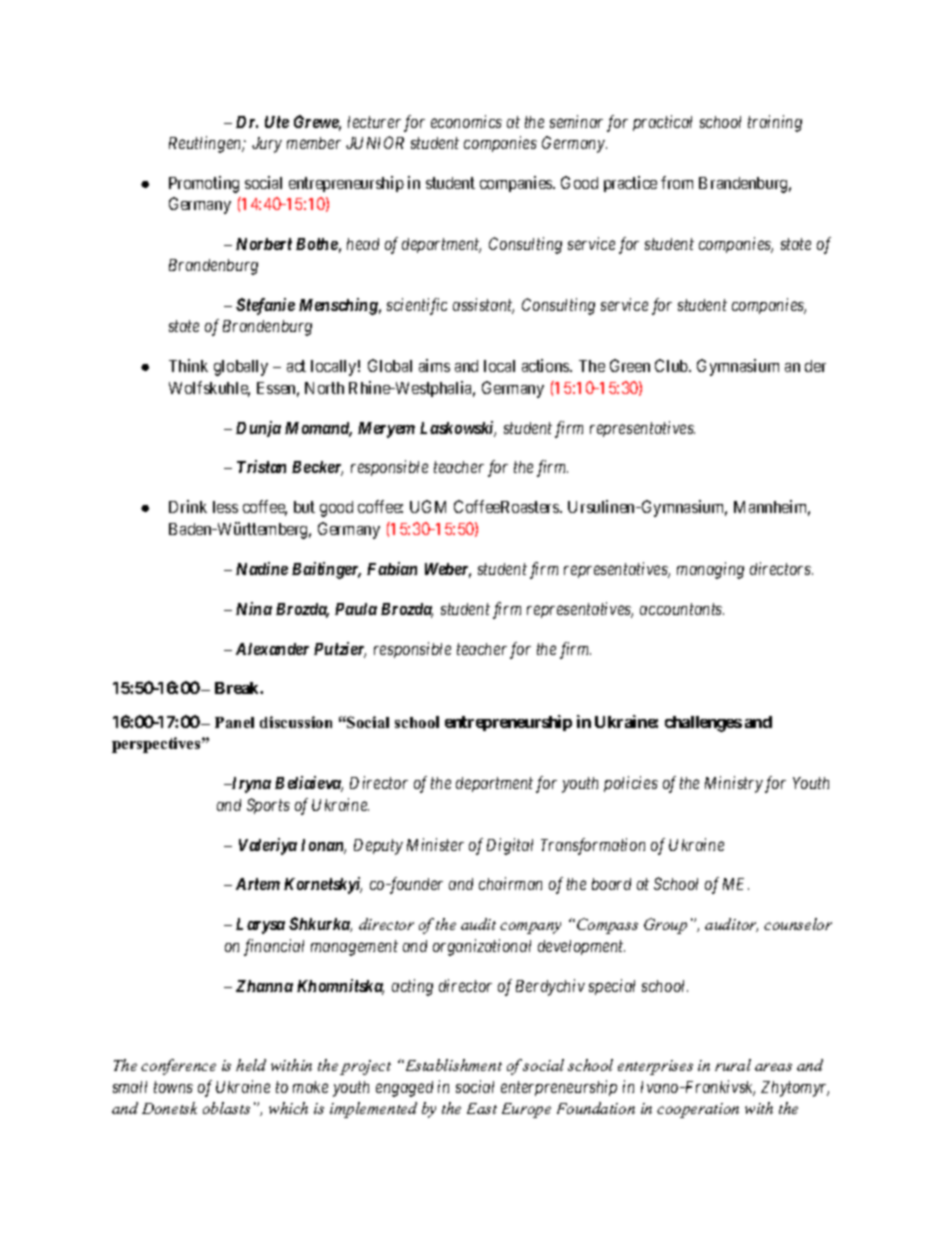 This screenshot has height=1233, width=952. I want to click on conference, so click(178, 1067).
